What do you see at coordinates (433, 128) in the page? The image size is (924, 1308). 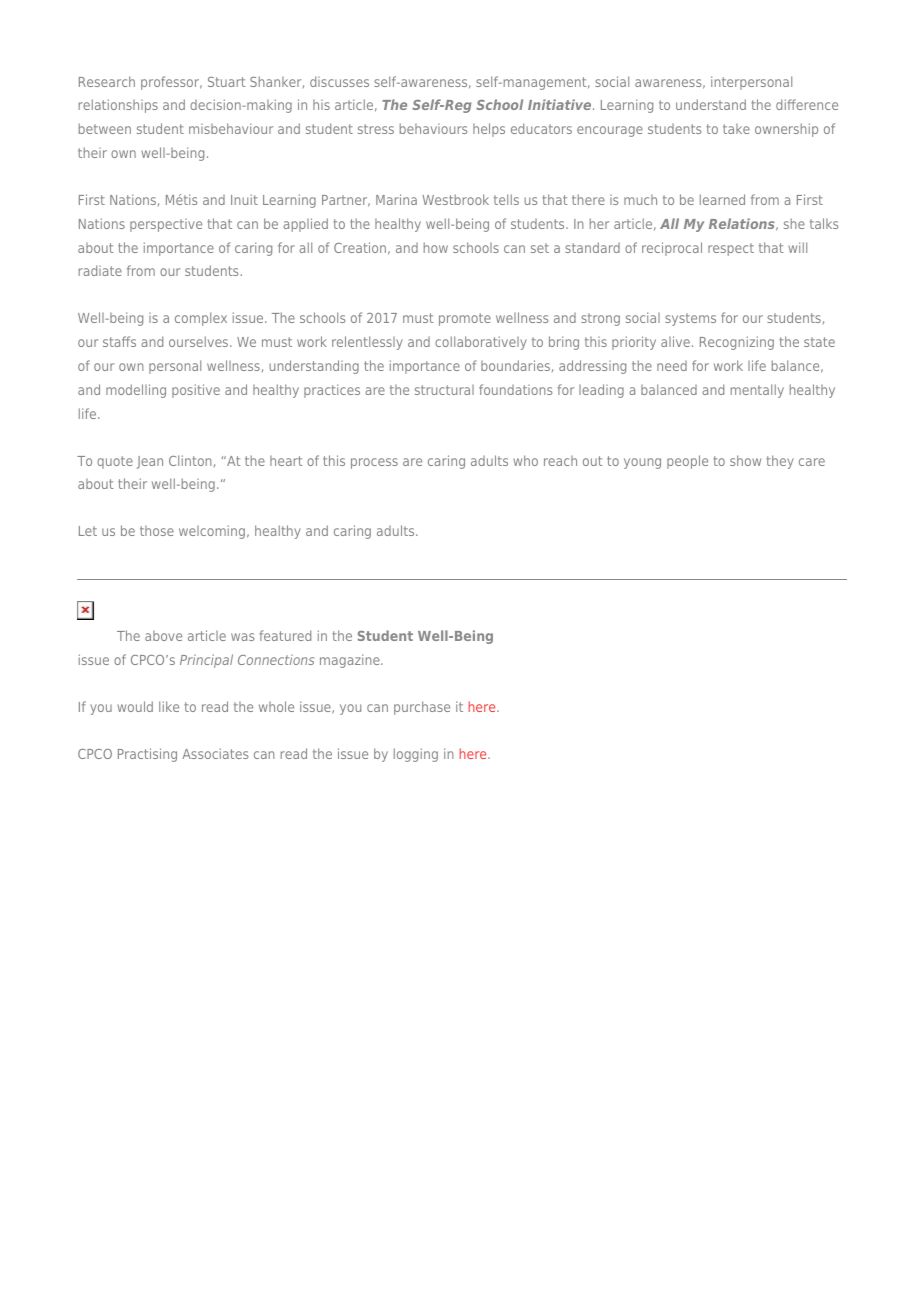 I see `behaviours` at bounding box center [433, 128].
